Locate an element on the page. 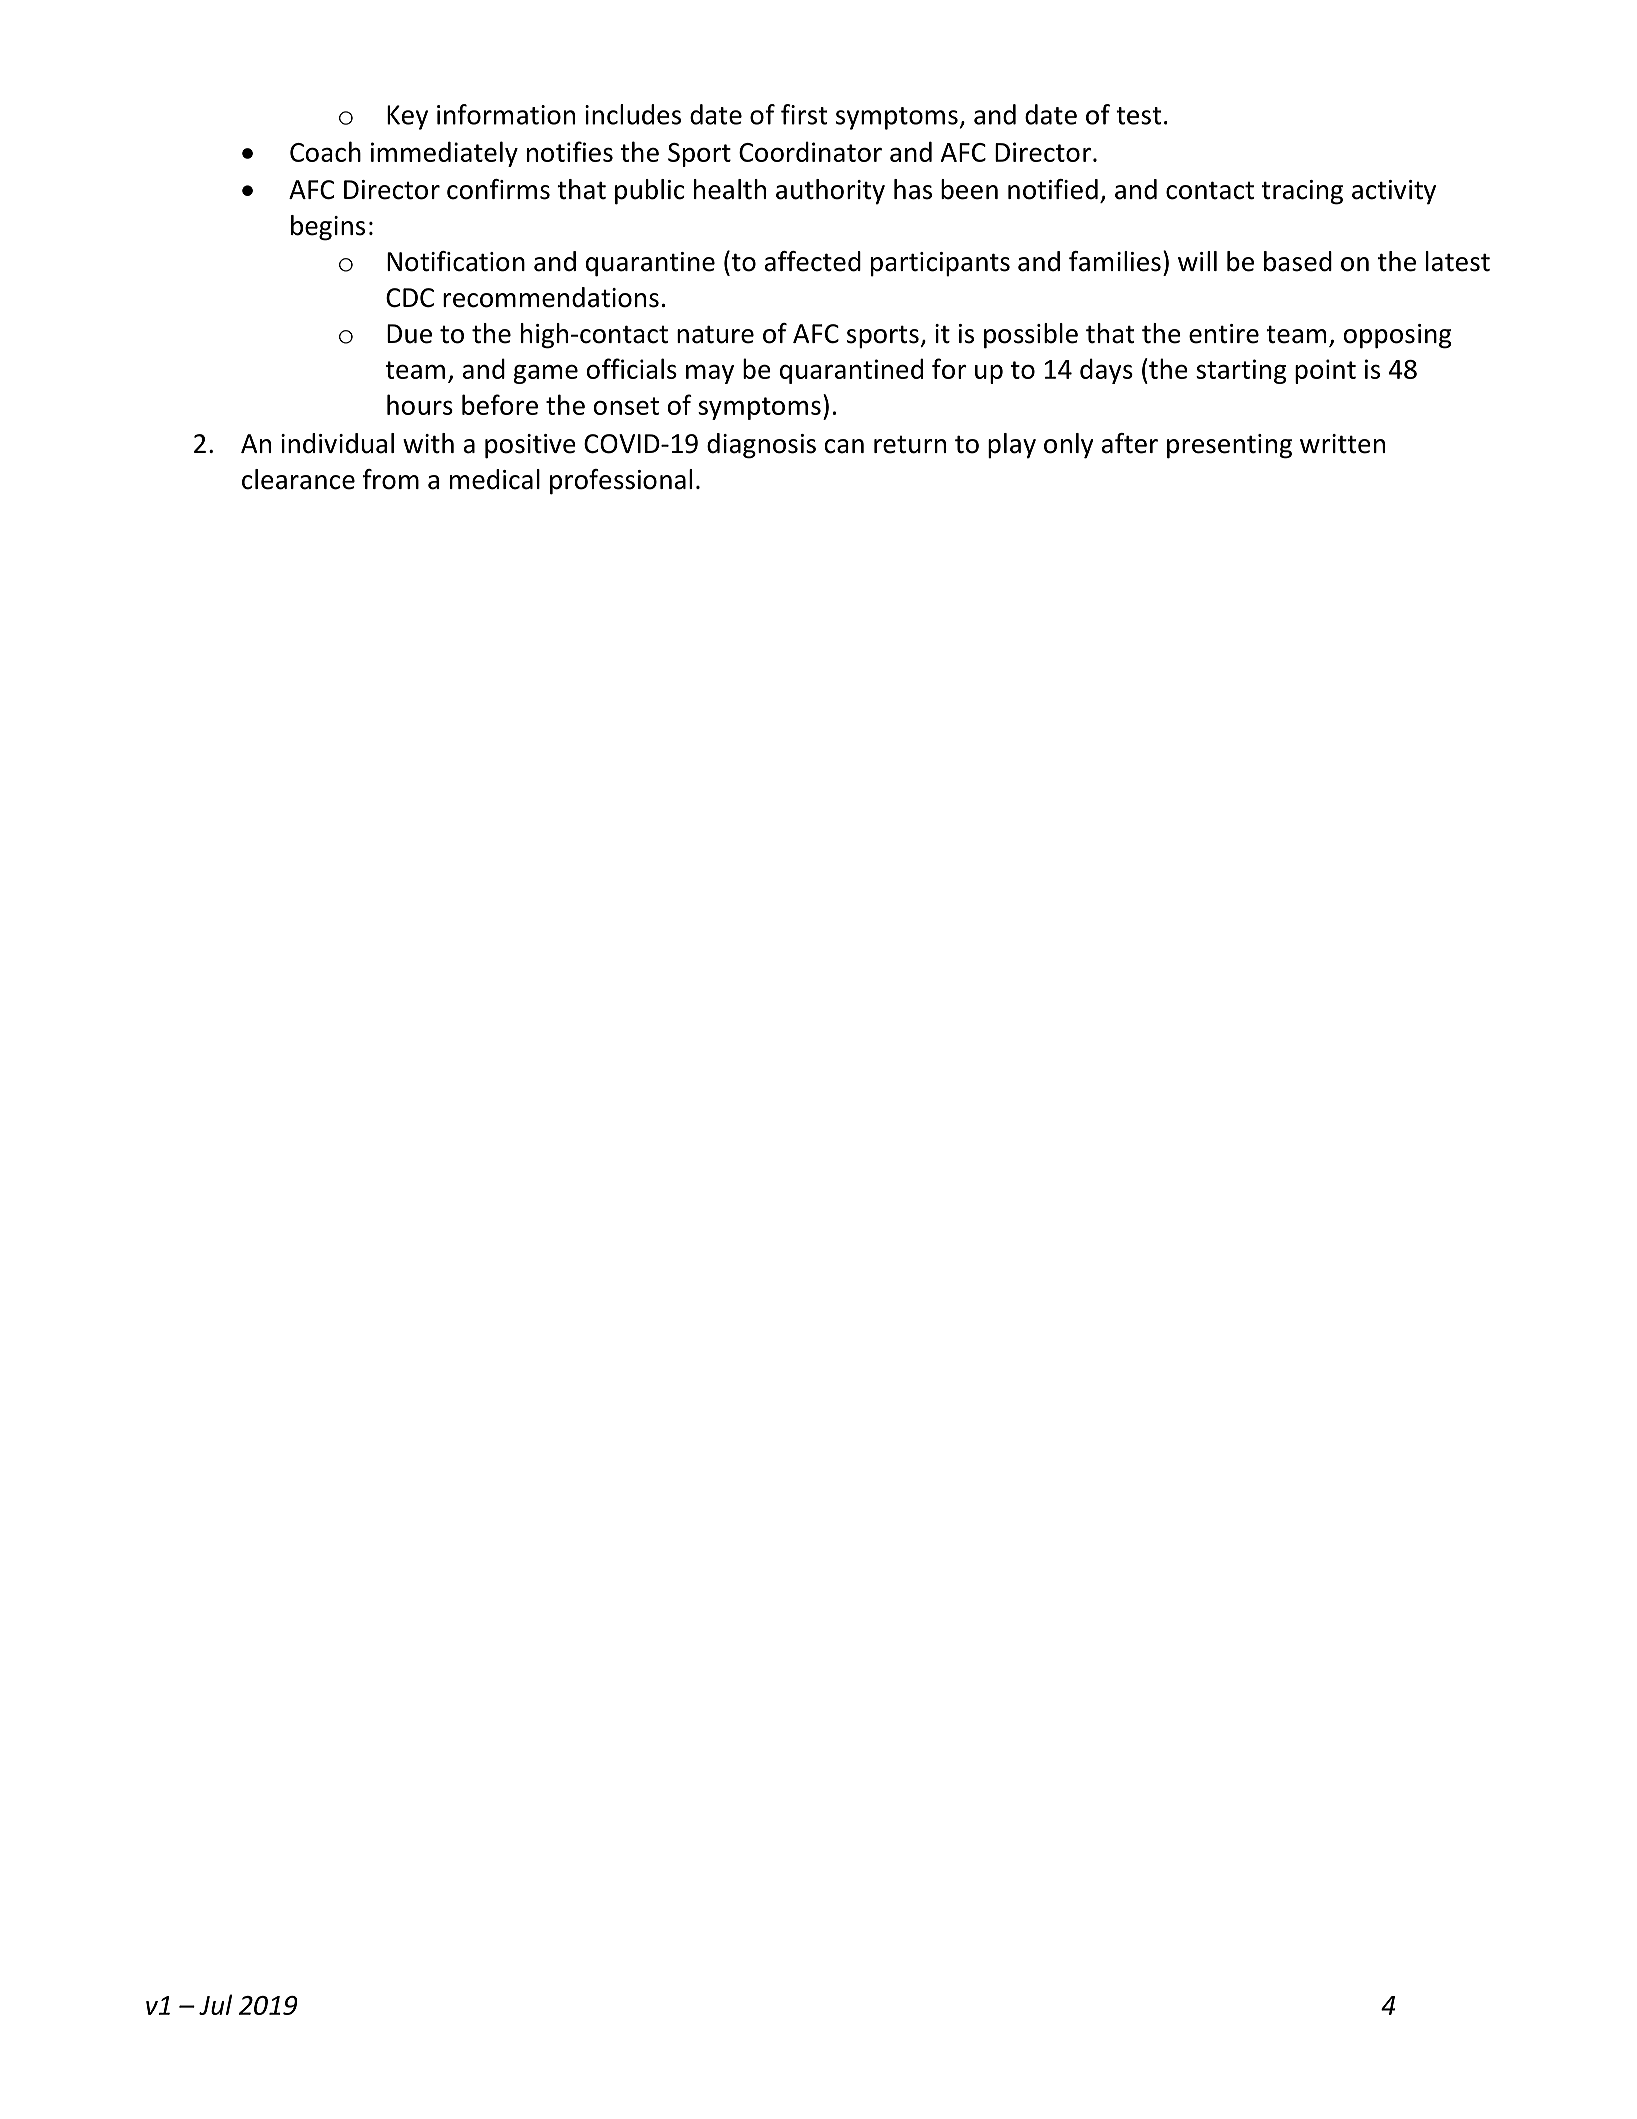 The height and width of the document is (2119, 1637). from is located at coordinates (390, 479).
